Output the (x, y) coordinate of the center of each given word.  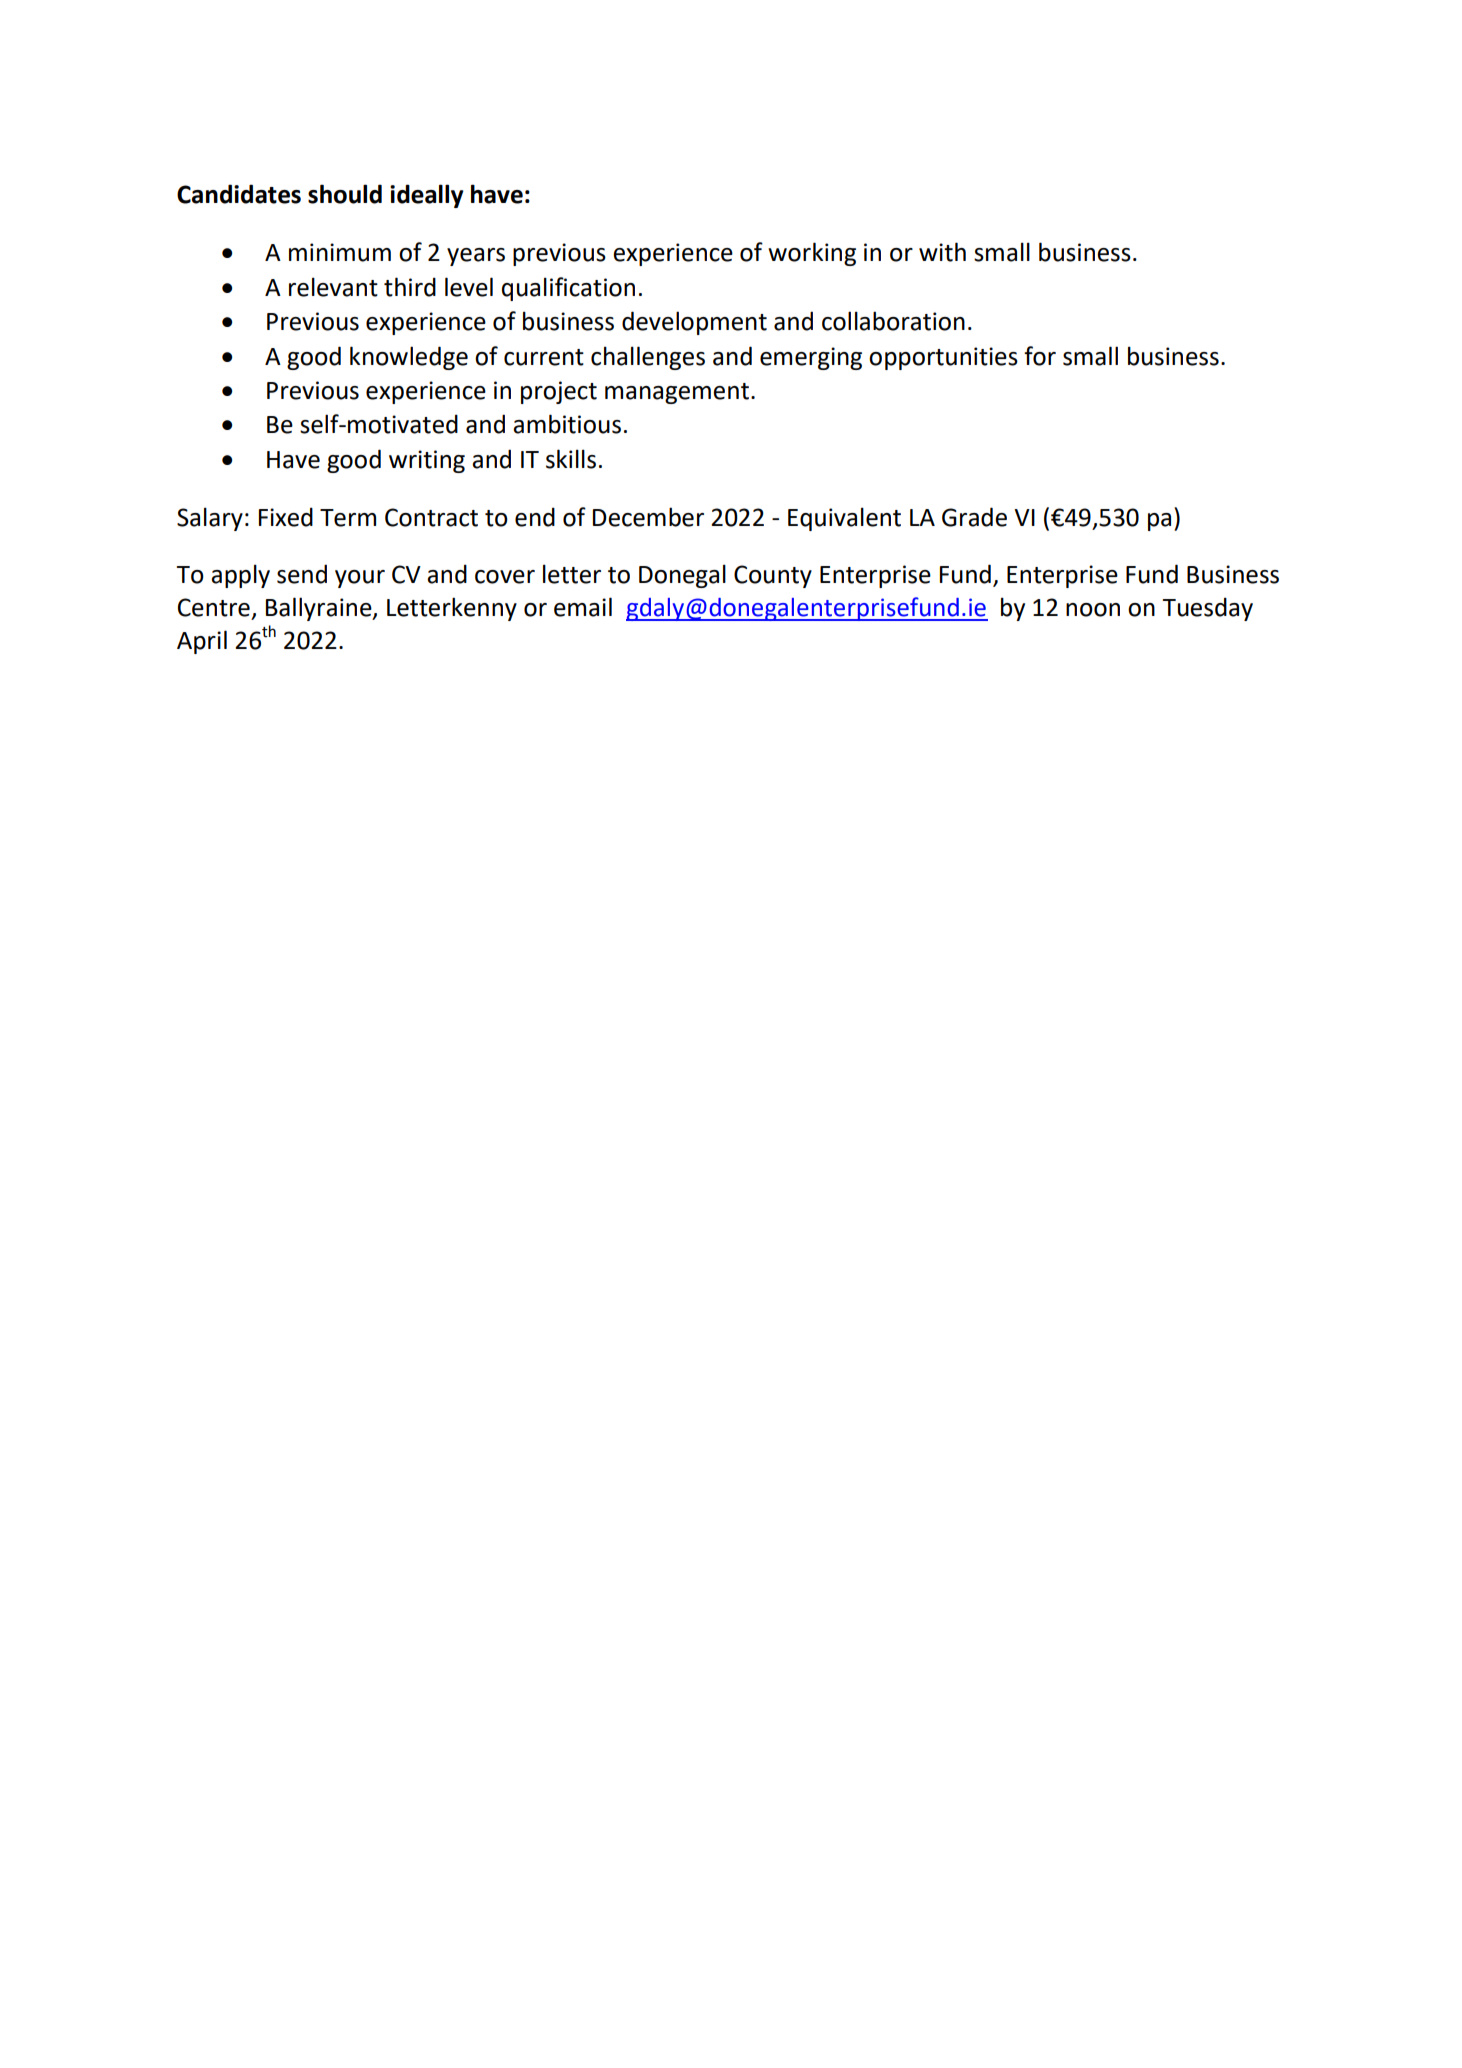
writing (427, 461)
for (1040, 356)
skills (571, 459)
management (677, 393)
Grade (974, 517)
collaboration (893, 321)
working (812, 254)
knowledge (409, 358)
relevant (333, 287)
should (345, 194)
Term (348, 518)
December (648, 517)
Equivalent (844, 519)
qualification (568, 289)
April (202, 642)
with (942, 252)
